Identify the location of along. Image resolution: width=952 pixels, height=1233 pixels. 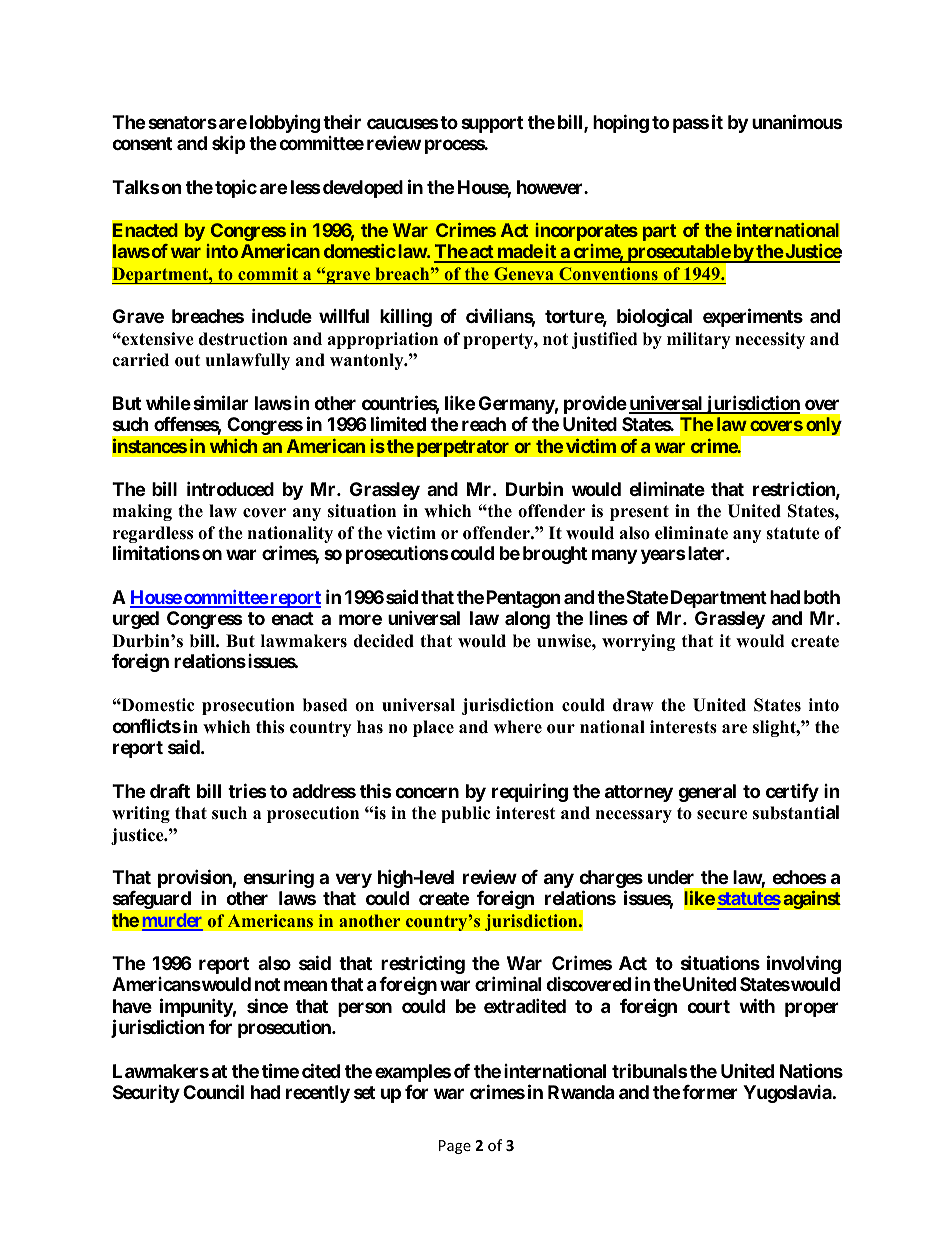
(527, 620).
